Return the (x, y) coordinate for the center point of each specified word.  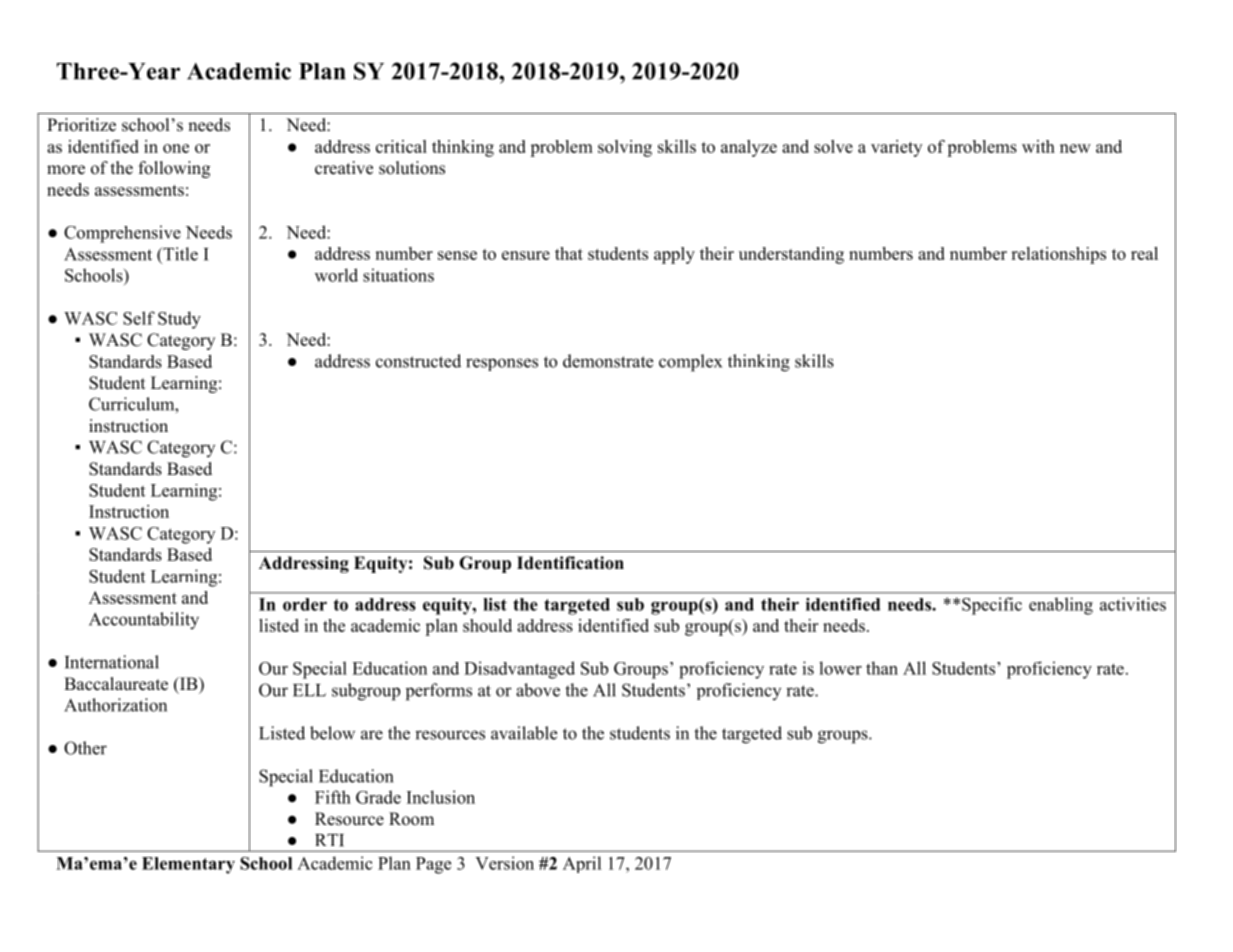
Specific (992, 606)
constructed (418, 361)
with (1038, 146)
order (305, 604)
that (569, 253)
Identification (570, 563)
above (538, 690)
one (176, 148)
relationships (1058, 255)
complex (690, 363)
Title (179, 254)
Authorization (115, 705)
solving (625, 148)
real (1144, 253)
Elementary (188, 865)
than (882, 668)
